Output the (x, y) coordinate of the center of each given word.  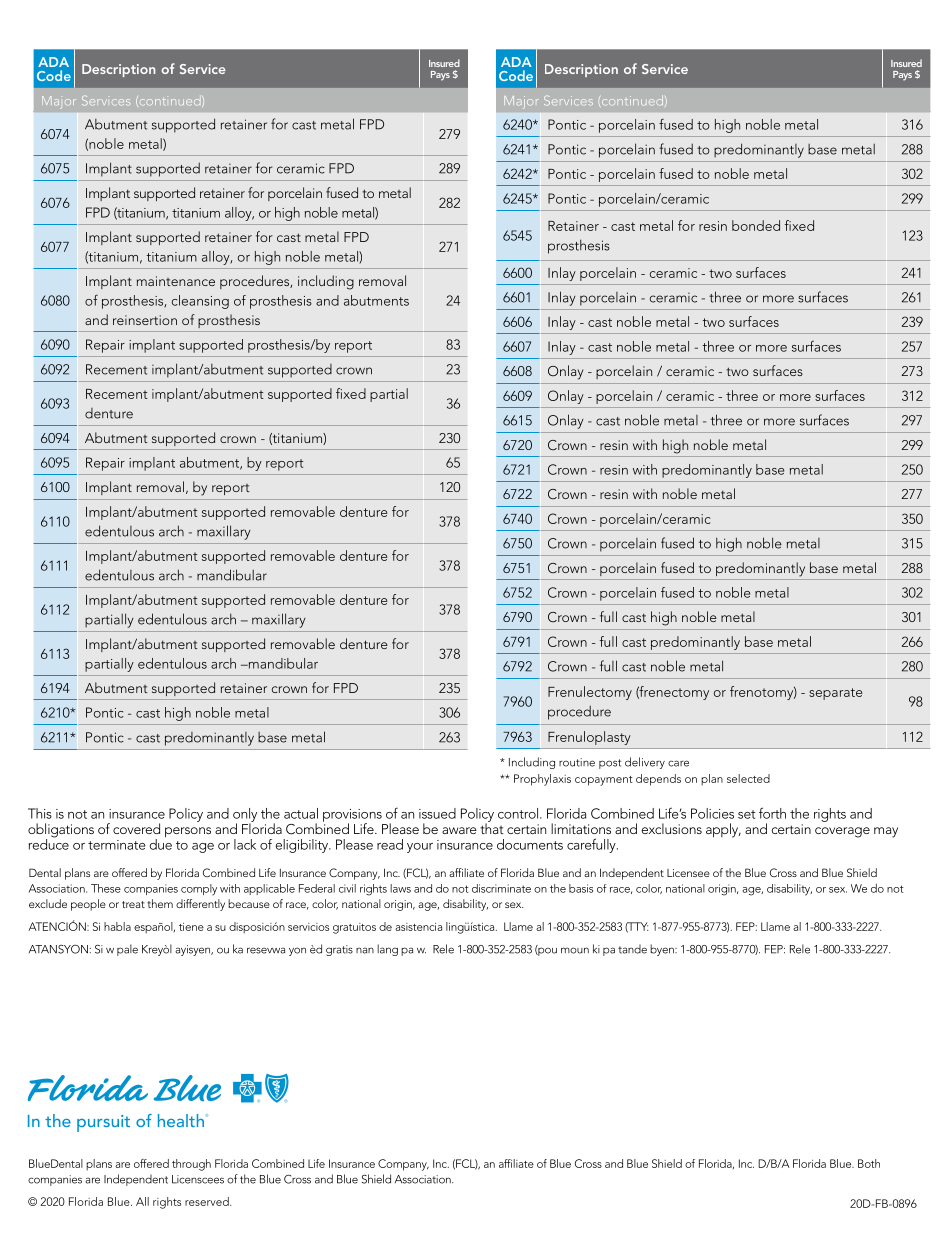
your (420, 848)
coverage (842, 832)
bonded (756, 225)
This (40, 813)
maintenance (176, 281)
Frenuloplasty (589, 738)
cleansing (200, 302)
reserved (208, 1201)
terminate (117, 845)
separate (835, 694)
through (191, 1165)
